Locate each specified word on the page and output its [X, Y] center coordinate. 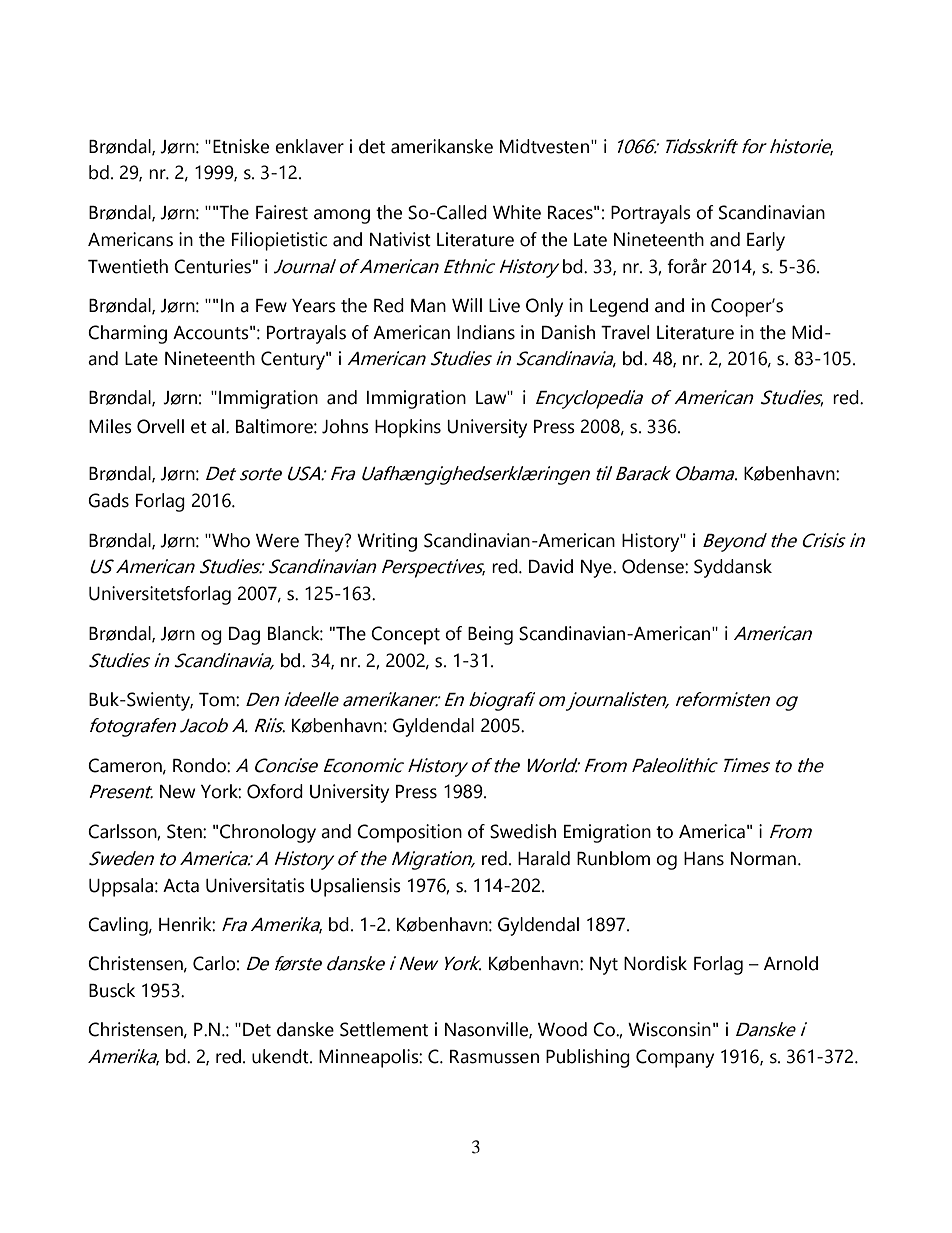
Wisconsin [669, 1029]
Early [766, 241]
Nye [597, 569]
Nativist [400, 239]
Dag [244, 636]
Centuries [212, 266]
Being [490, 635]
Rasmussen [494, 1057]
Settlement [384, 1029]
